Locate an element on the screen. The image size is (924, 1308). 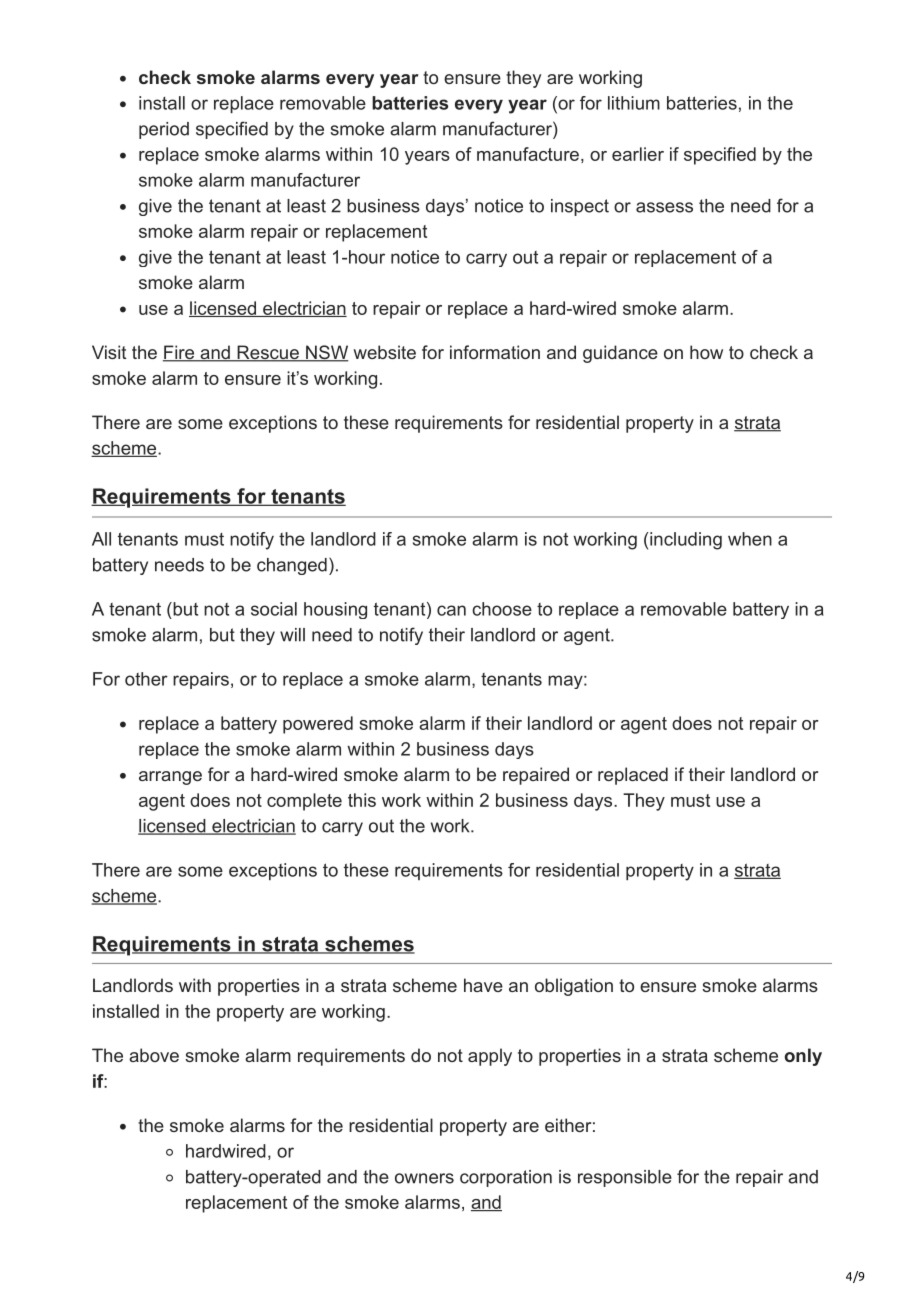
changed is located at coordinates (292, 566).
